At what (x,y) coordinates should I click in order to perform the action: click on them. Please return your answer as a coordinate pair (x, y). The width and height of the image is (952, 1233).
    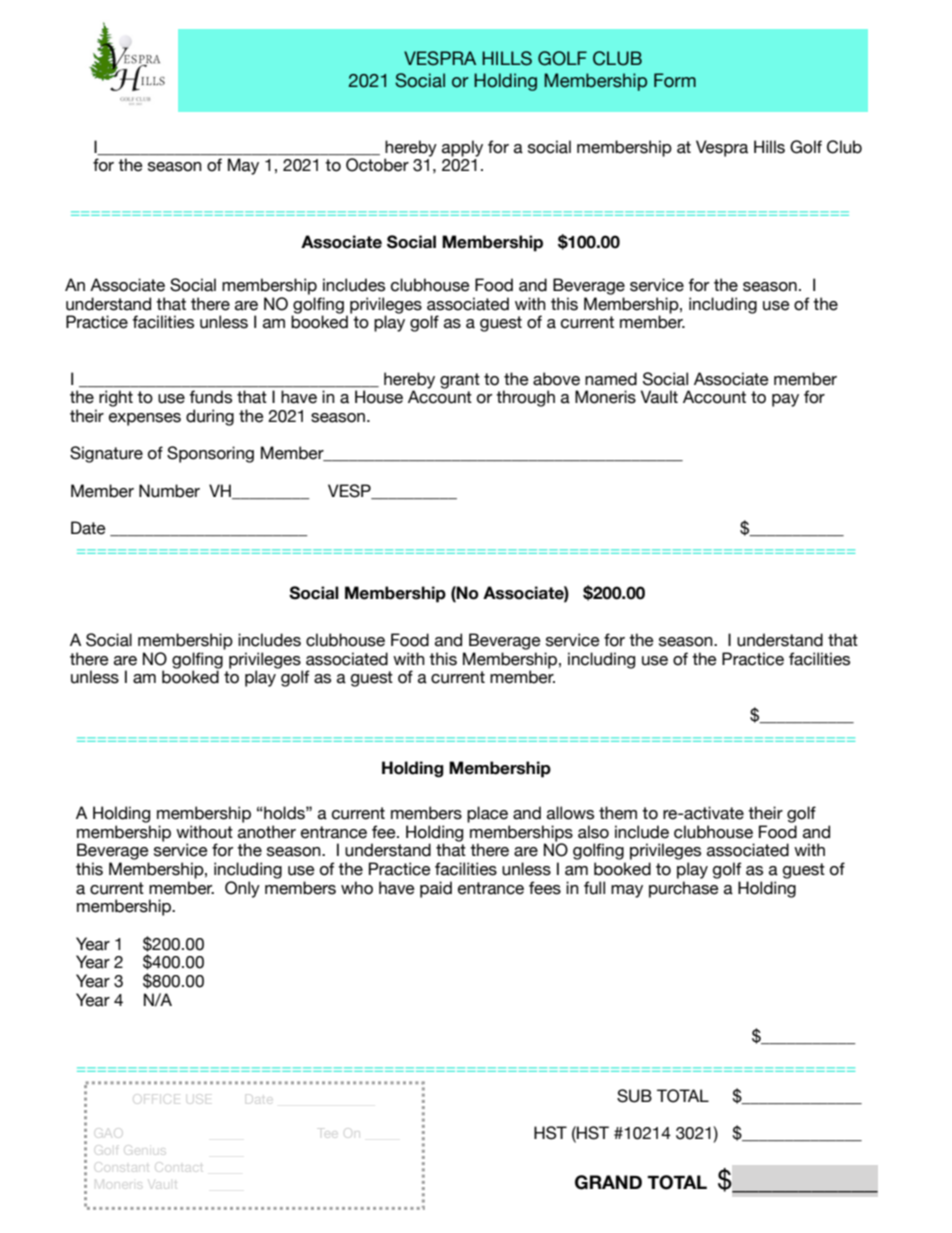
    Looking at the image, I should click on (618, 813).
